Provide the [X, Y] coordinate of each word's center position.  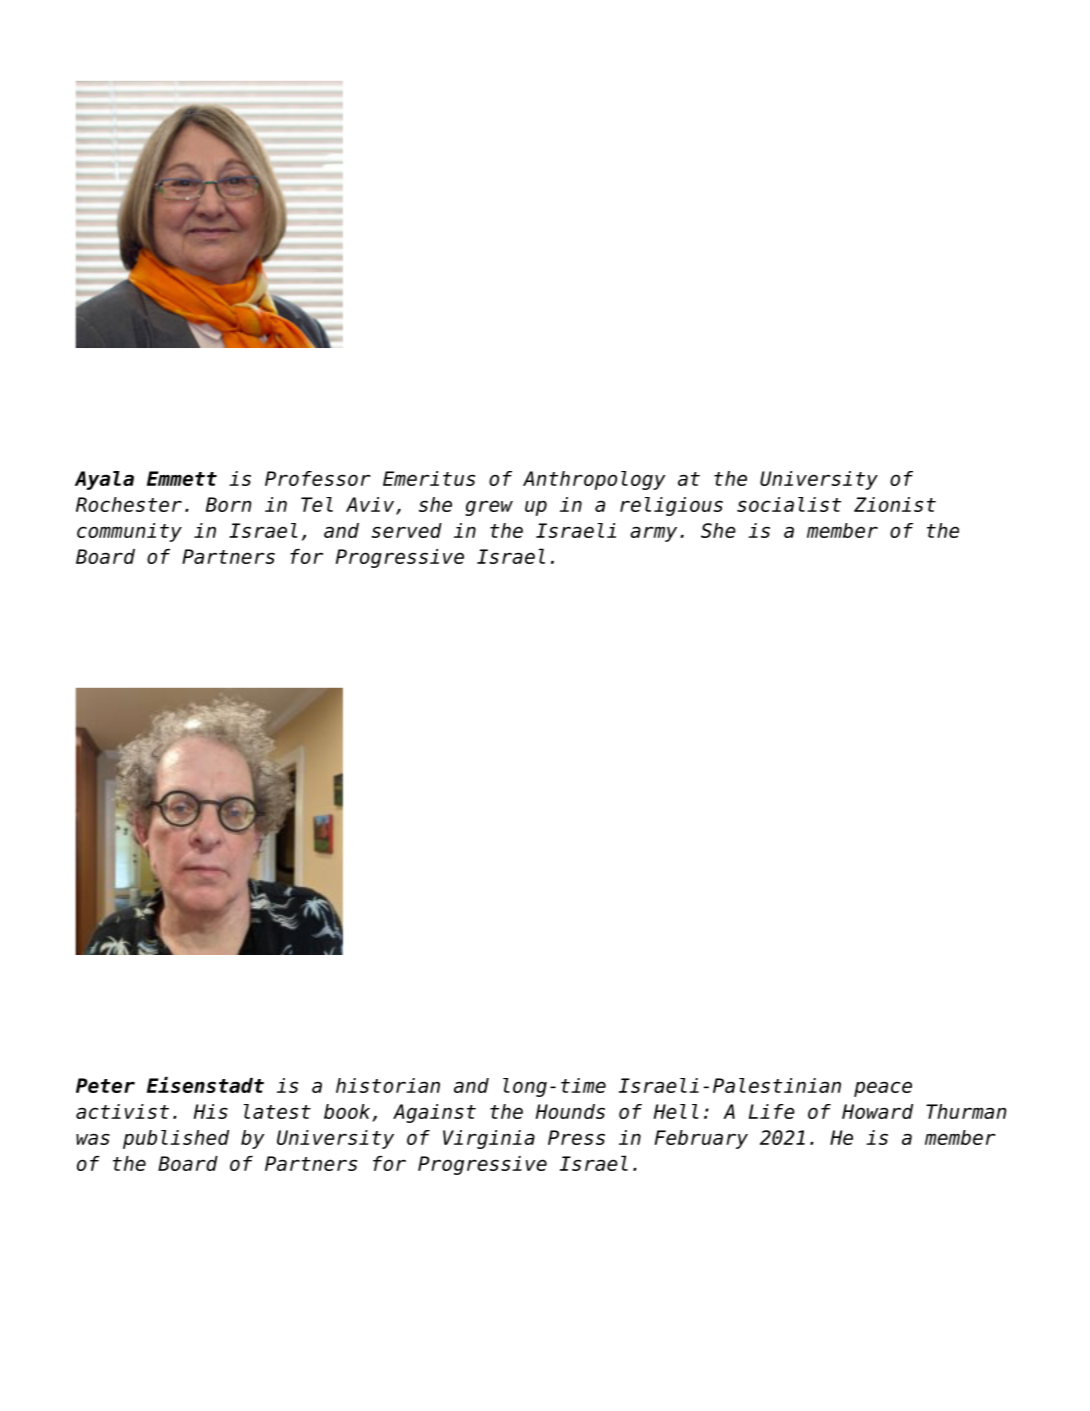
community [129, 532]
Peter [105, 1085]
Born [229, 504]
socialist [789, 504]
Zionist [895, 504]
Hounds [570, 1111]
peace [883, 1089]
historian [388, 1085]
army [653, 534]
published [176, 1139]
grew [489, 508]
